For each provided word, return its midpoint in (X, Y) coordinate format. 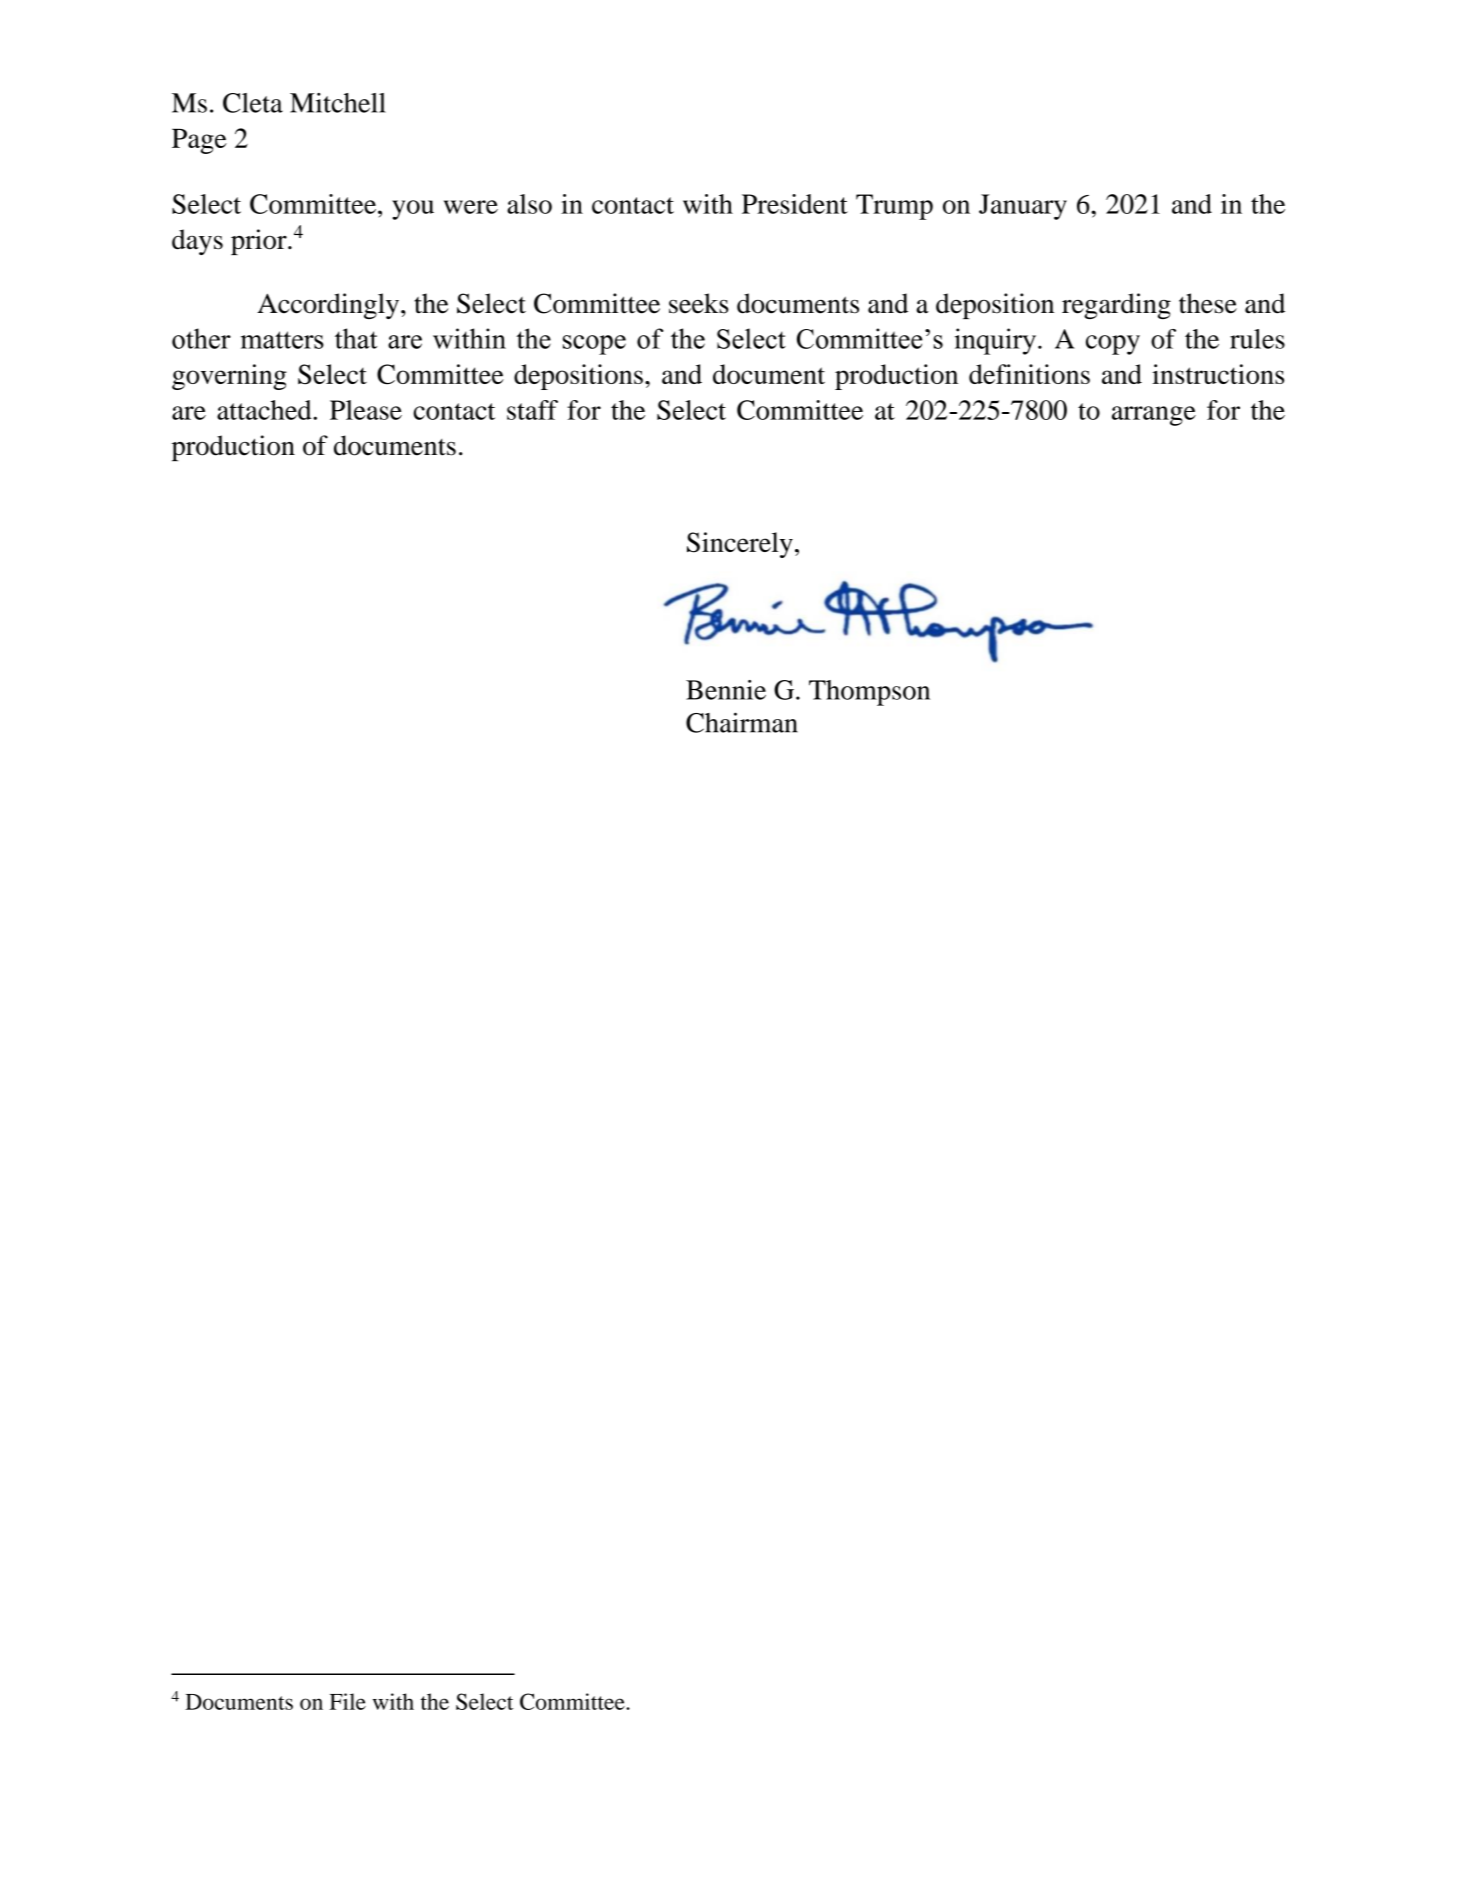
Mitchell (338, 103)
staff (532, 410)
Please (366, 410)
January (1023, 207)
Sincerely (740, 545)
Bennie (726, 690)
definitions (1029, 374)
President (795, 204)
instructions (1218, 374)
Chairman (742, 722)
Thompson (869, 693)
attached (265, 410)
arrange (1154, 416)
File (347, 1701)
